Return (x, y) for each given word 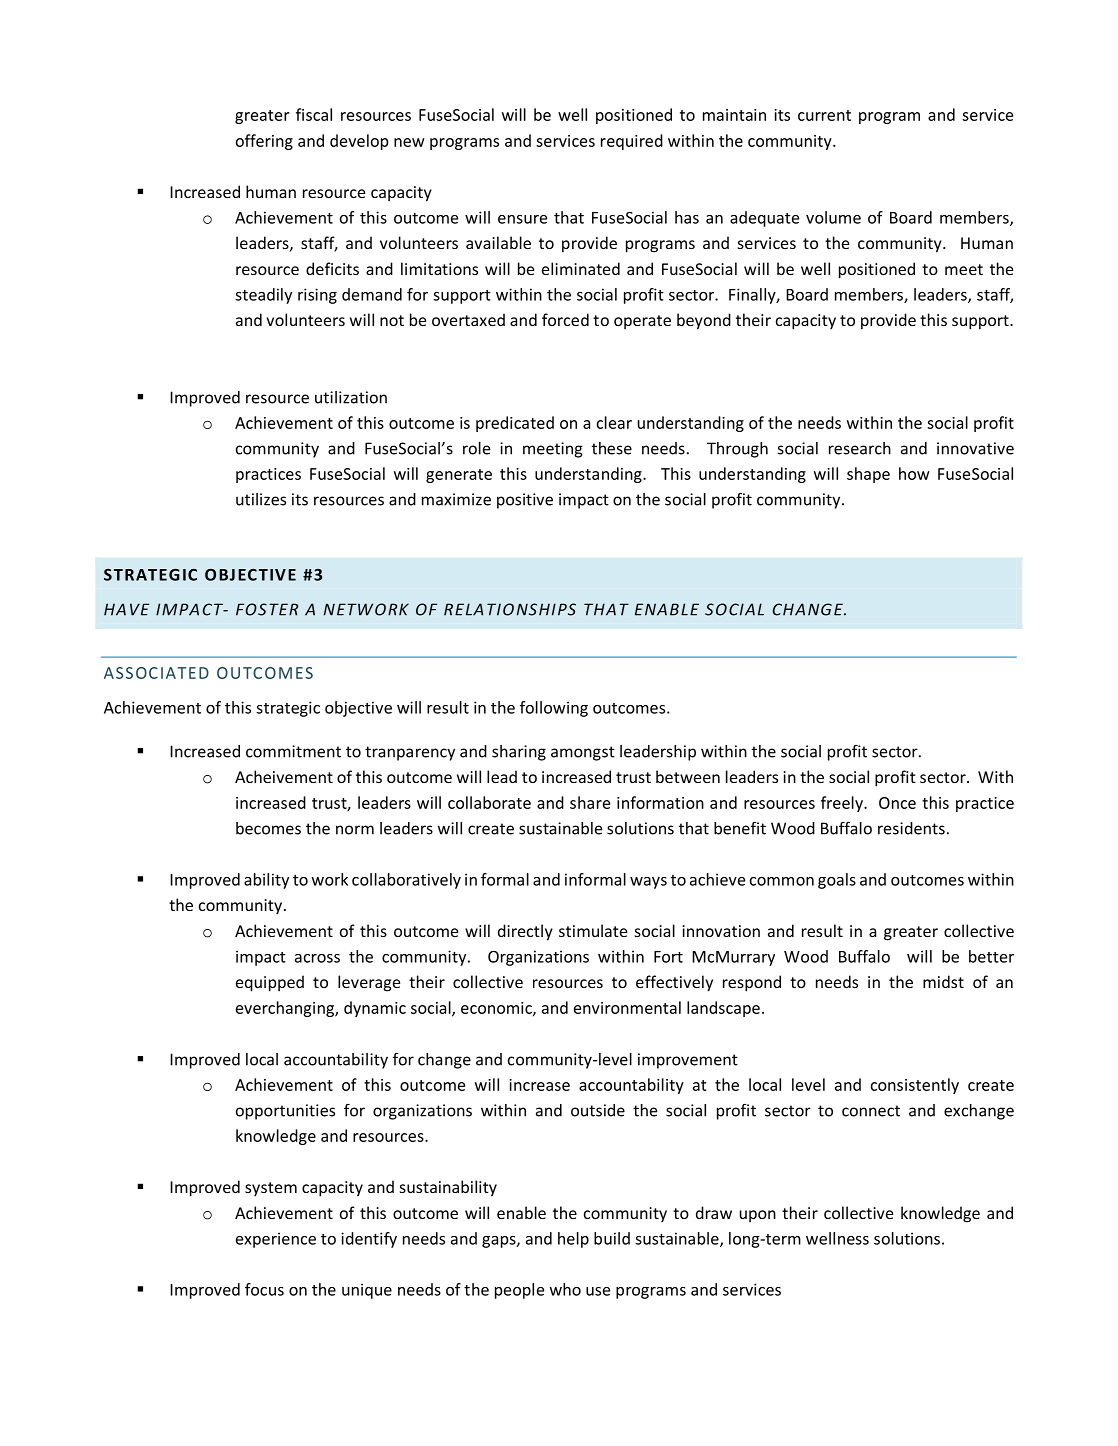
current (824, 115)
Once (897, 803)
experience (276, 1240)
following (554, 709)
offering (264, 142)
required (632, 142)
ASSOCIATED (156, 673)
